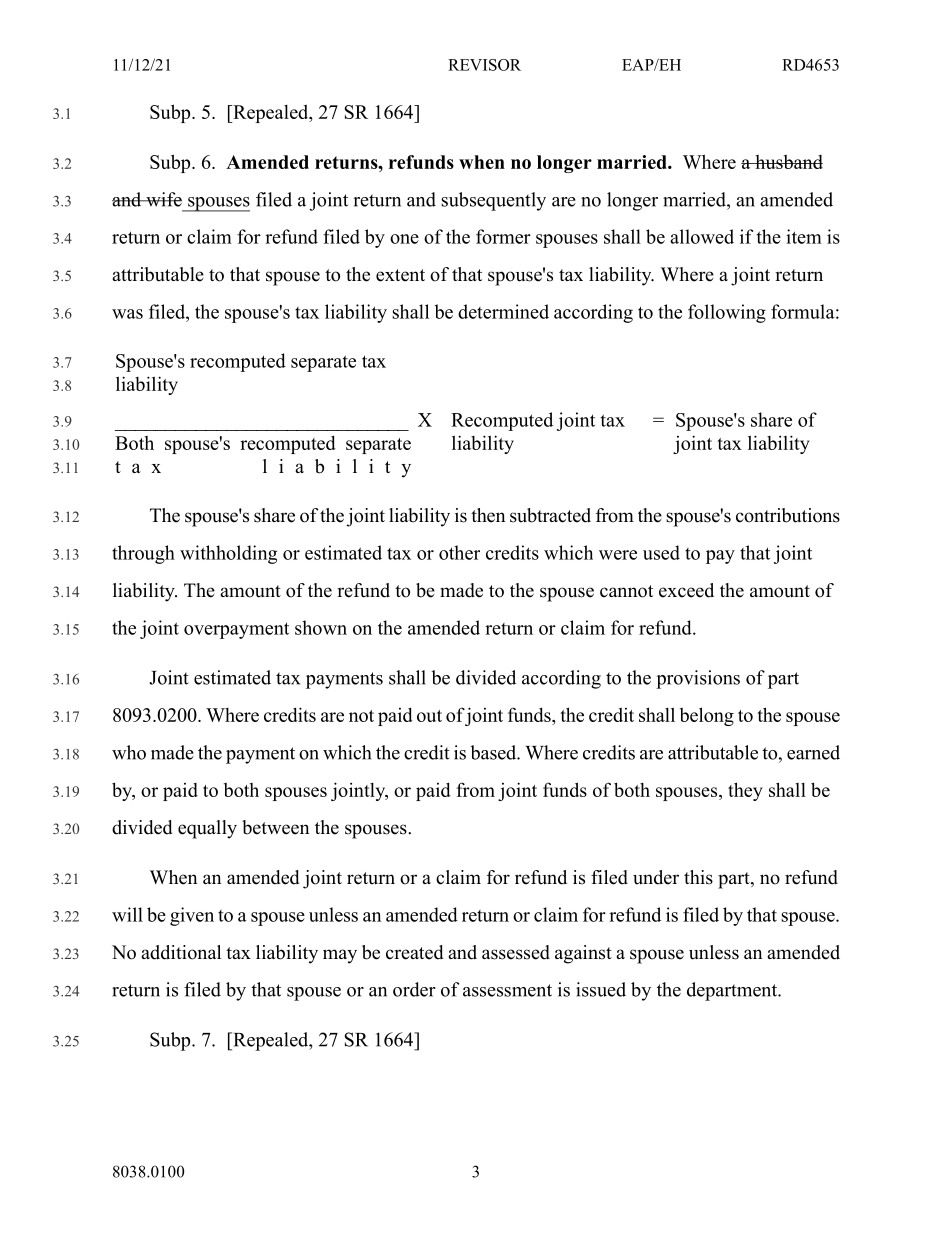 The width and height of the document is (952, 1233). What do you see at coordinates (503, 311) in the document?
I see `determined` at bounding box center [503, 311].
